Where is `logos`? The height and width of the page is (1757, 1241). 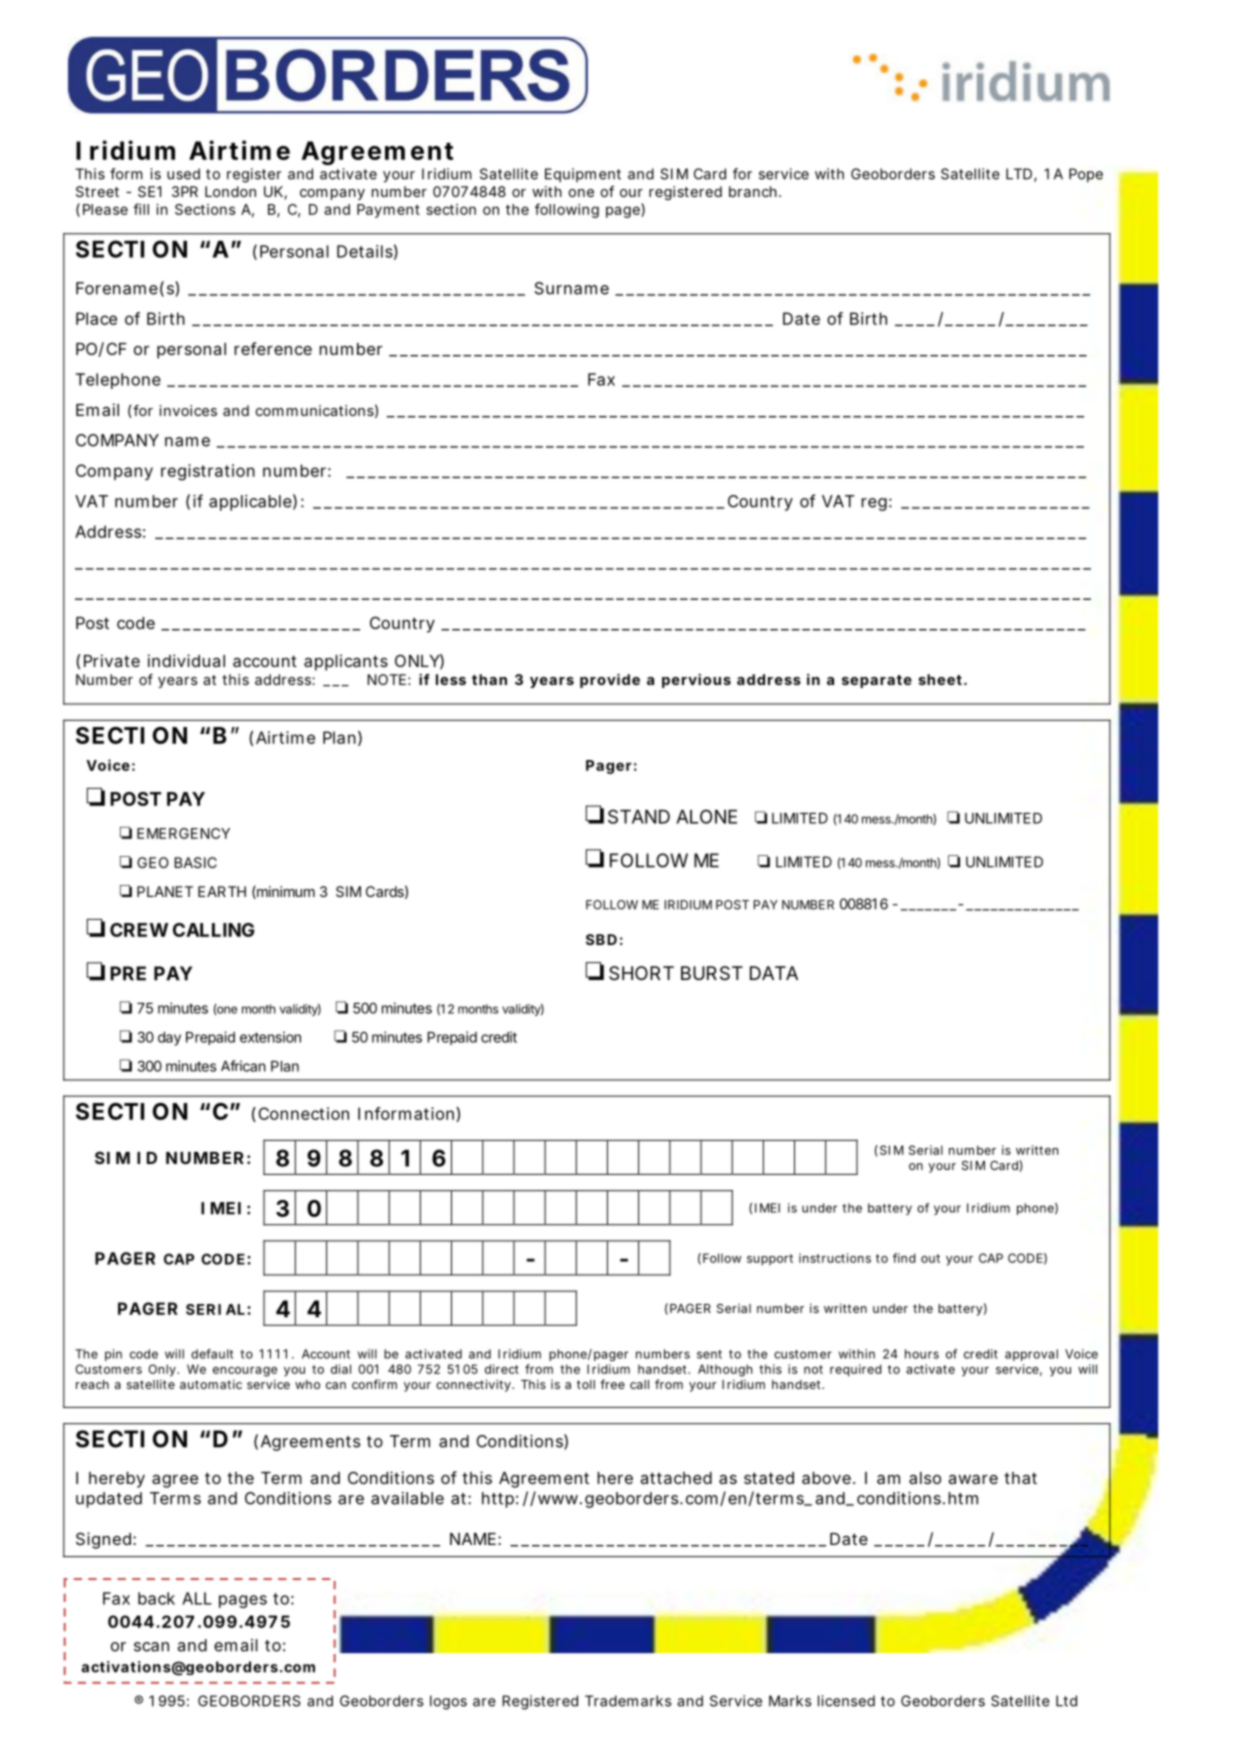
logos is located at coordinates (448, 1702).
